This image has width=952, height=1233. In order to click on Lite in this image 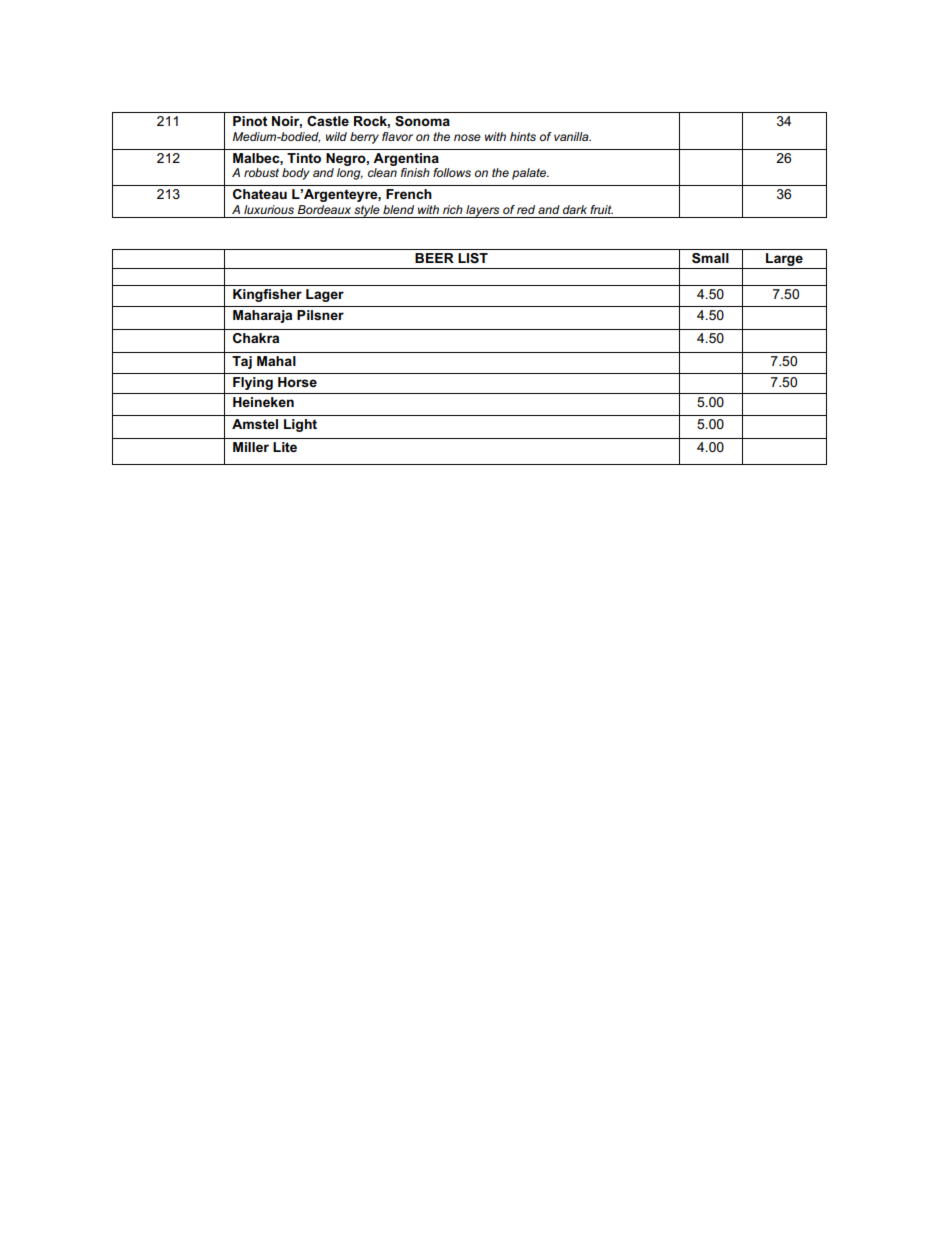, I will do `click(285, 447)`.
